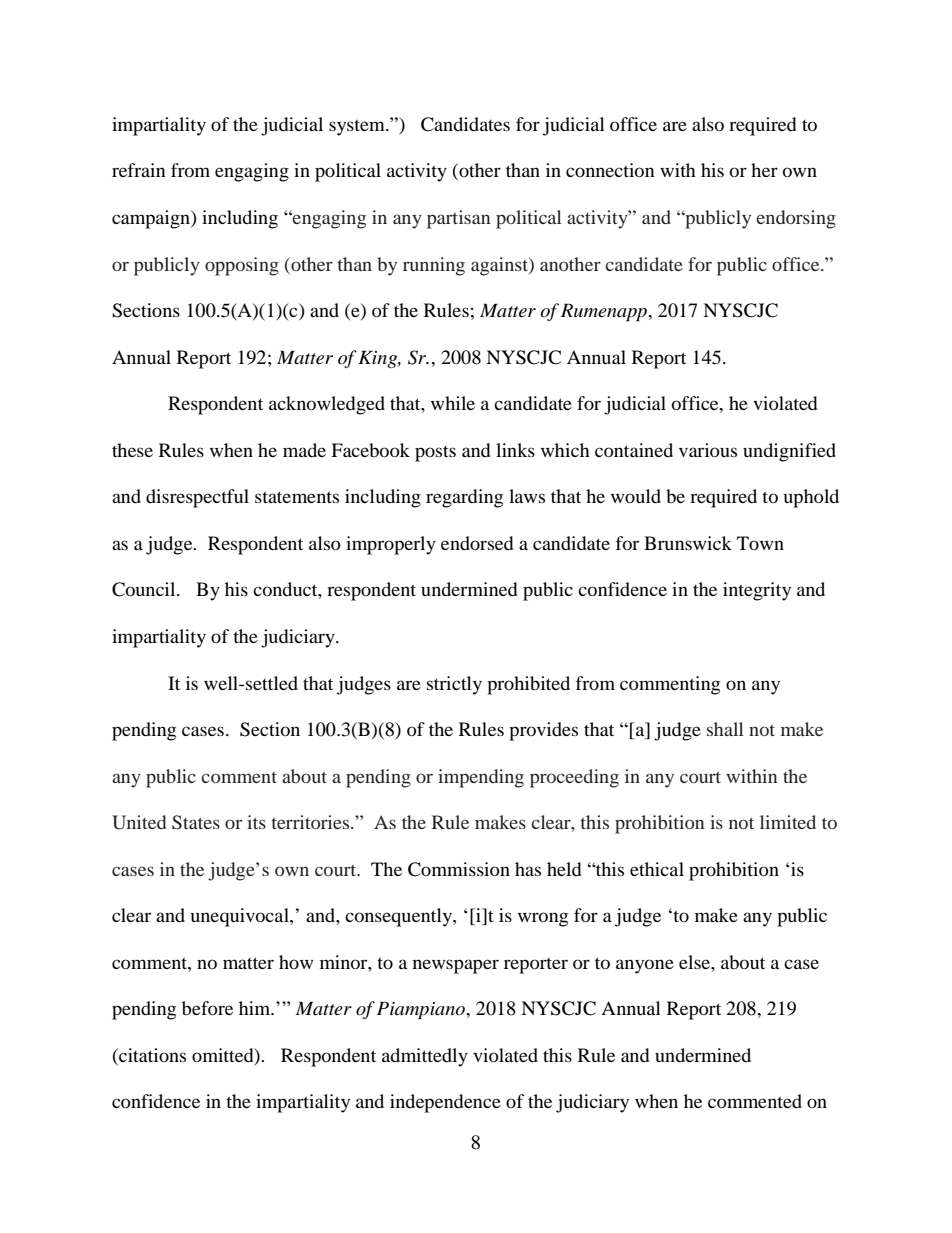 Image resolution: width=952 pixels, height=1233 pixels. I want to click on posts, so click(435, 454).
